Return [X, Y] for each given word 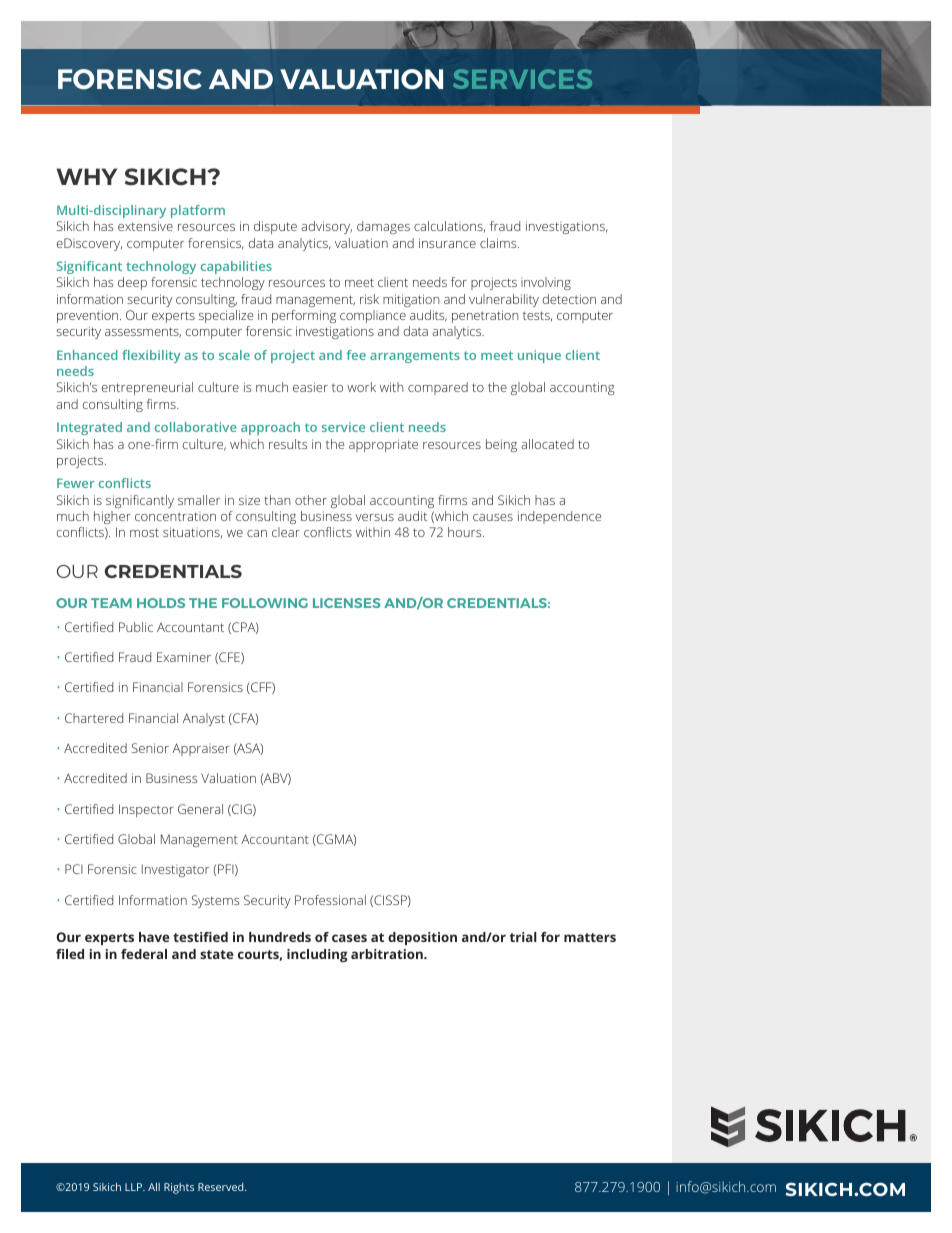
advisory [326, 227]
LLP [134, 1187]
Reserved [222, 1187]
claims [499, 243]
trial [523, 937]
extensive [145, 226]
